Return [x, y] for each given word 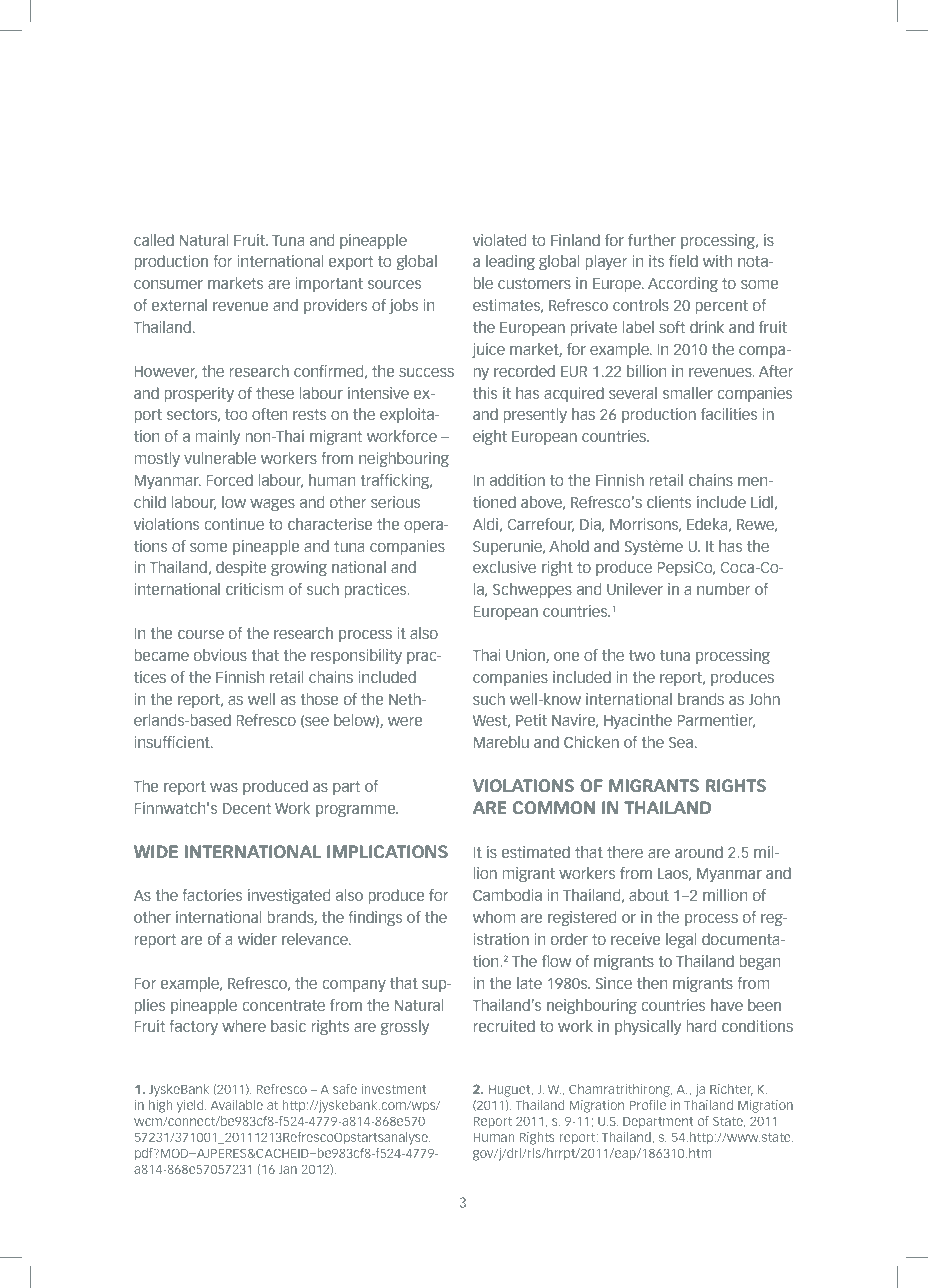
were [405, 721]
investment [394, 1089]
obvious [220, 655]
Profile [648, 1105]
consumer [168, 284]
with [717, 261]
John [764, 699]
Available [236, 1105]
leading [510, 262]
